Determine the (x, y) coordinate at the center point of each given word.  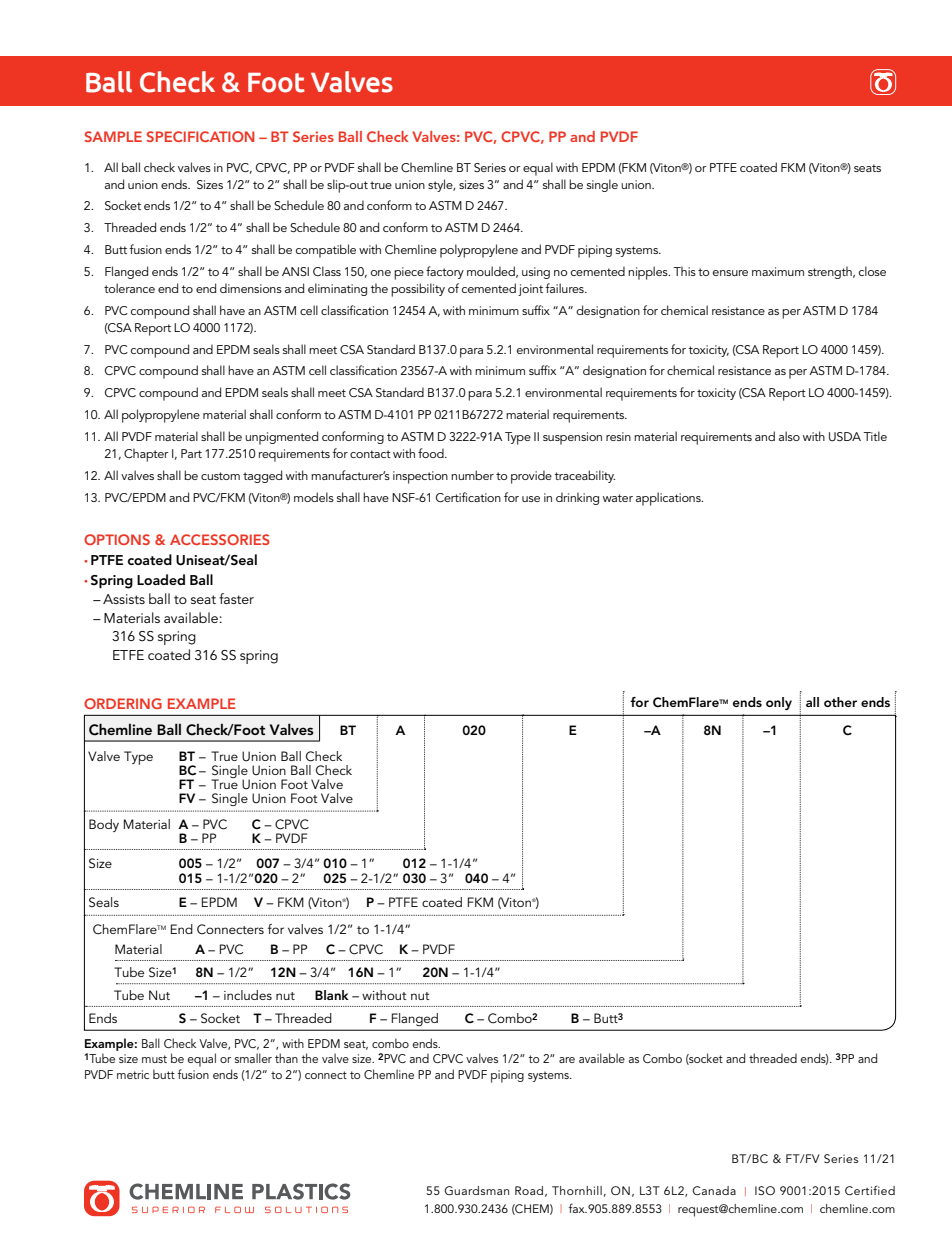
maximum (778, 271)
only (779, 703)
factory (445, 272)
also (789, 436)
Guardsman (477, 1190)
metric (133, 1074)
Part (191, 453)
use (531, 499)
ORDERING (123, 703)
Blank (332, 995)
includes (248, 995)
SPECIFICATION (200, 136)
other (840, 702)
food (432, 453)
